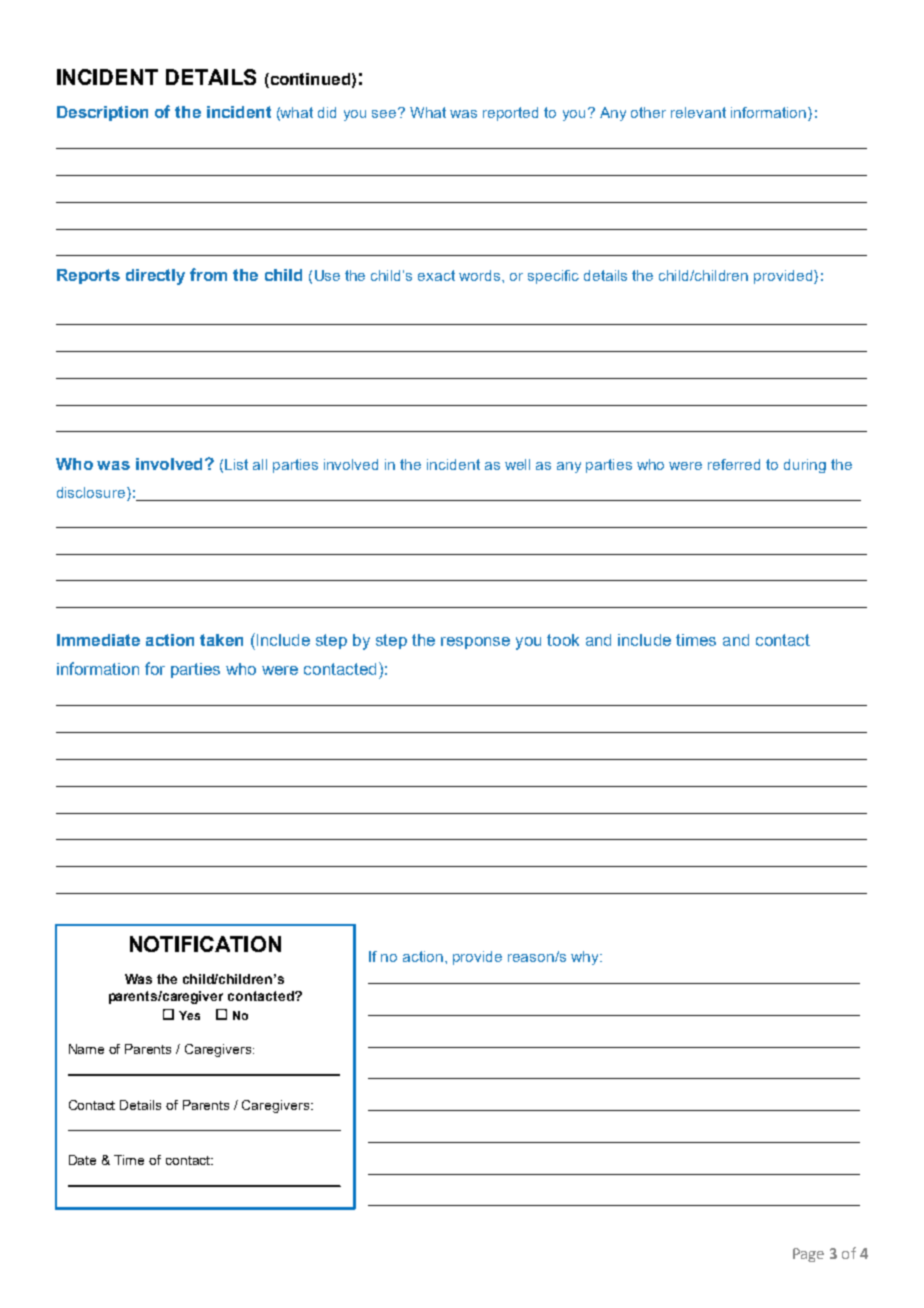 This screenshot has height=1308, width=924. I want to click on relevant, so click(698, 112).
